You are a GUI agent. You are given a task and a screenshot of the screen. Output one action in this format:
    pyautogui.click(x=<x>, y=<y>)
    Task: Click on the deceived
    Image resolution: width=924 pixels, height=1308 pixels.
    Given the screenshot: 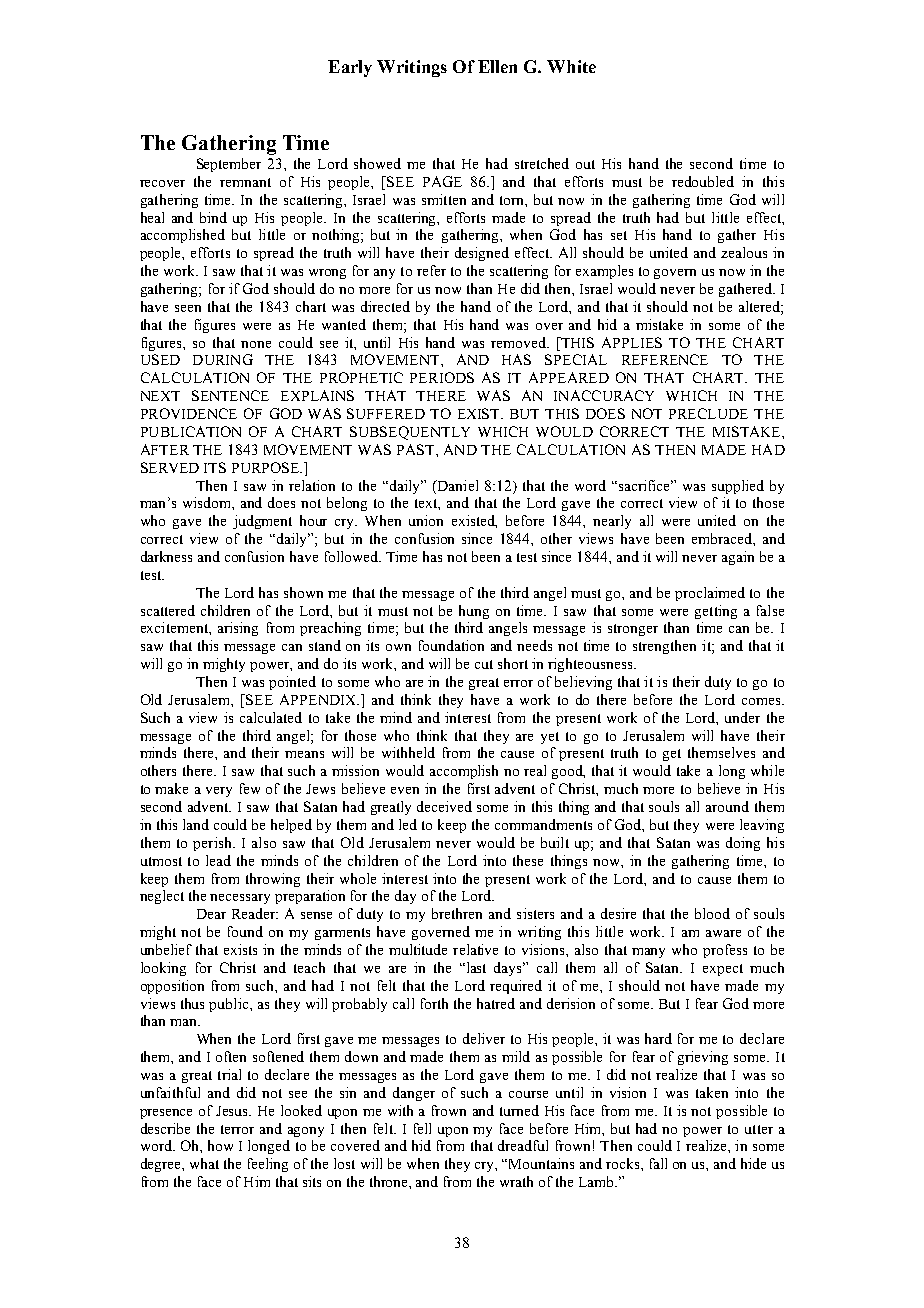 What is the action you would take?
    pyautogui.click(x=444, y=806)
